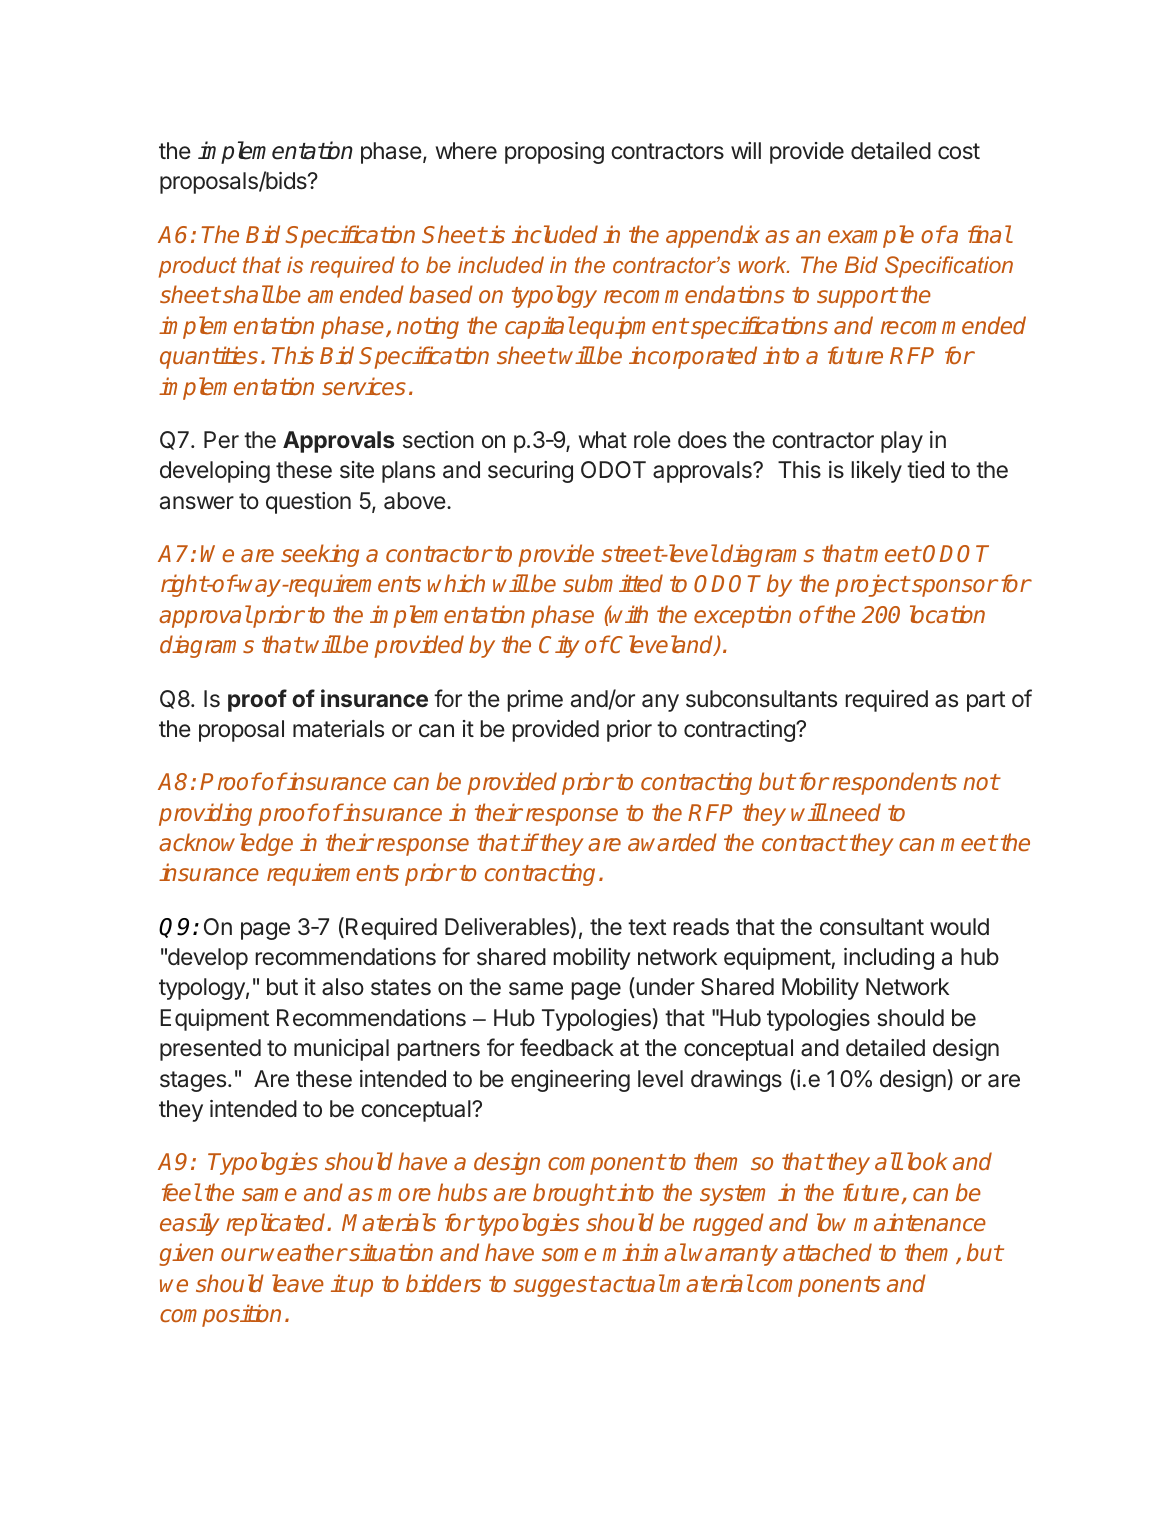 The height and width of the page is (1516, 1171). Describe the element at coordinates (613, 583) in the page. I see `submitted` at that location.
